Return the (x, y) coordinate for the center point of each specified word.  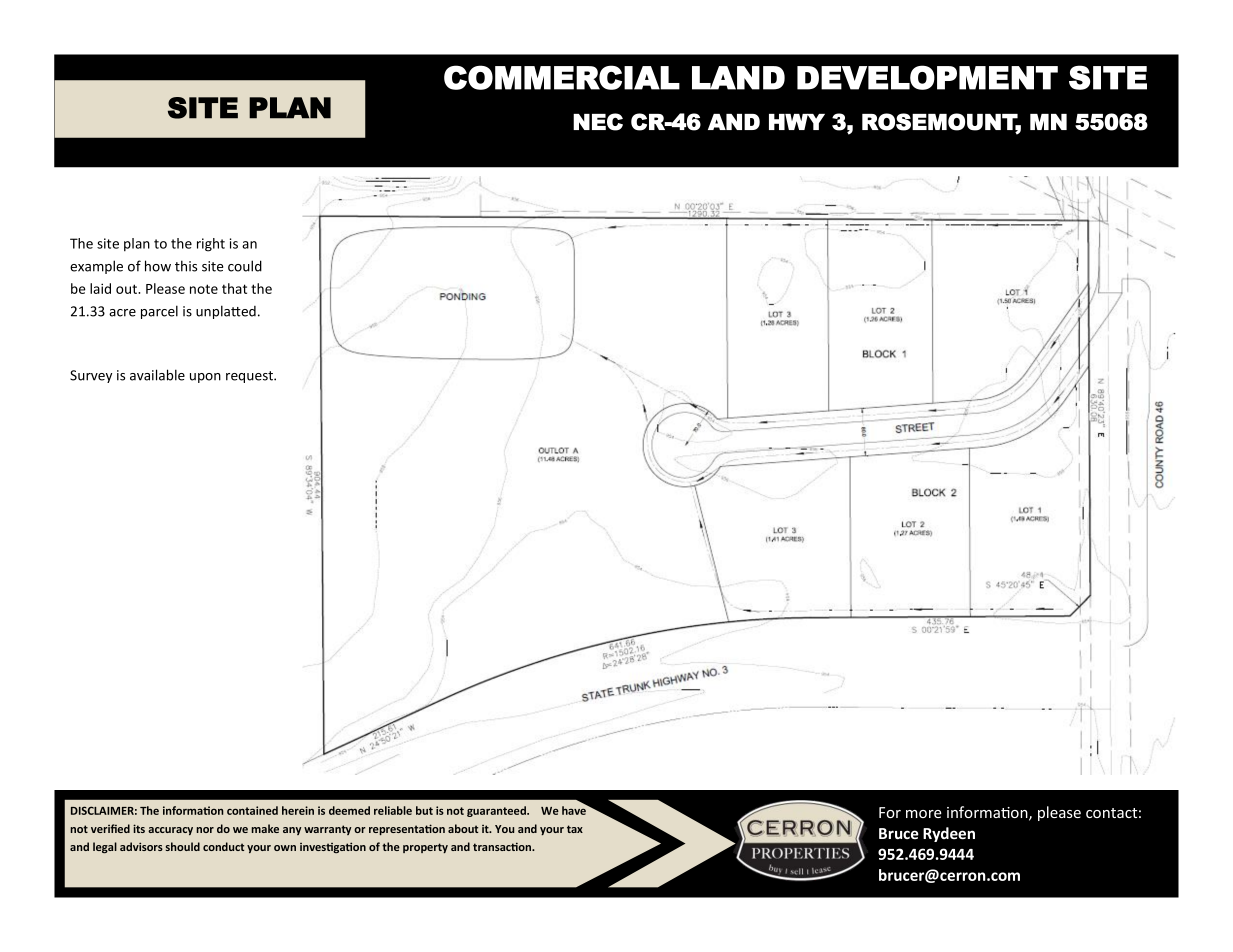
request (250, 377)
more (924, 814)
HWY (797, 121)
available (157, 375)
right (211, 245)
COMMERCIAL (562, 77)
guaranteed (497, 811)
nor (205, 830)
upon (205, 378)
